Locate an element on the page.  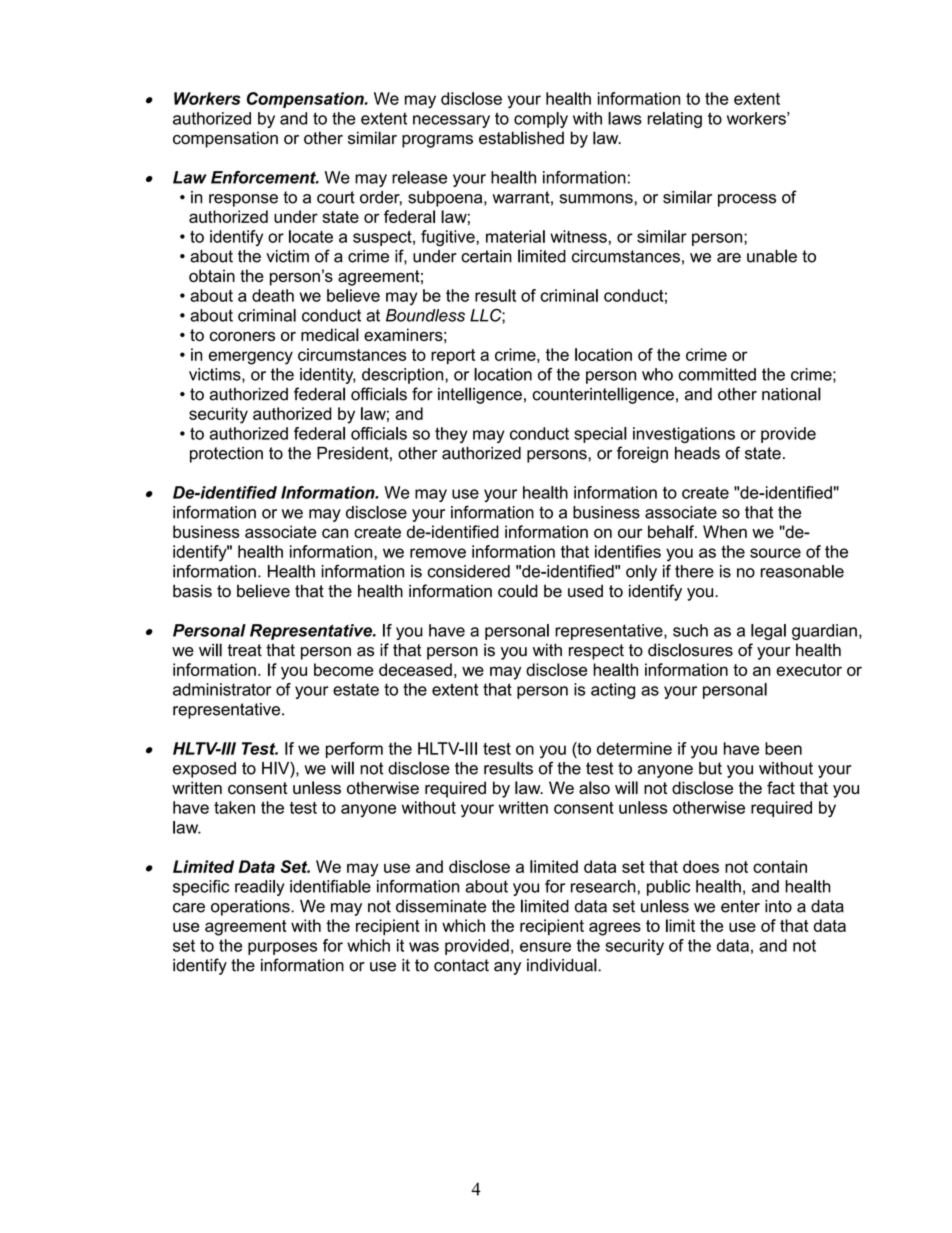
When is located at coordinates (725, 531).
